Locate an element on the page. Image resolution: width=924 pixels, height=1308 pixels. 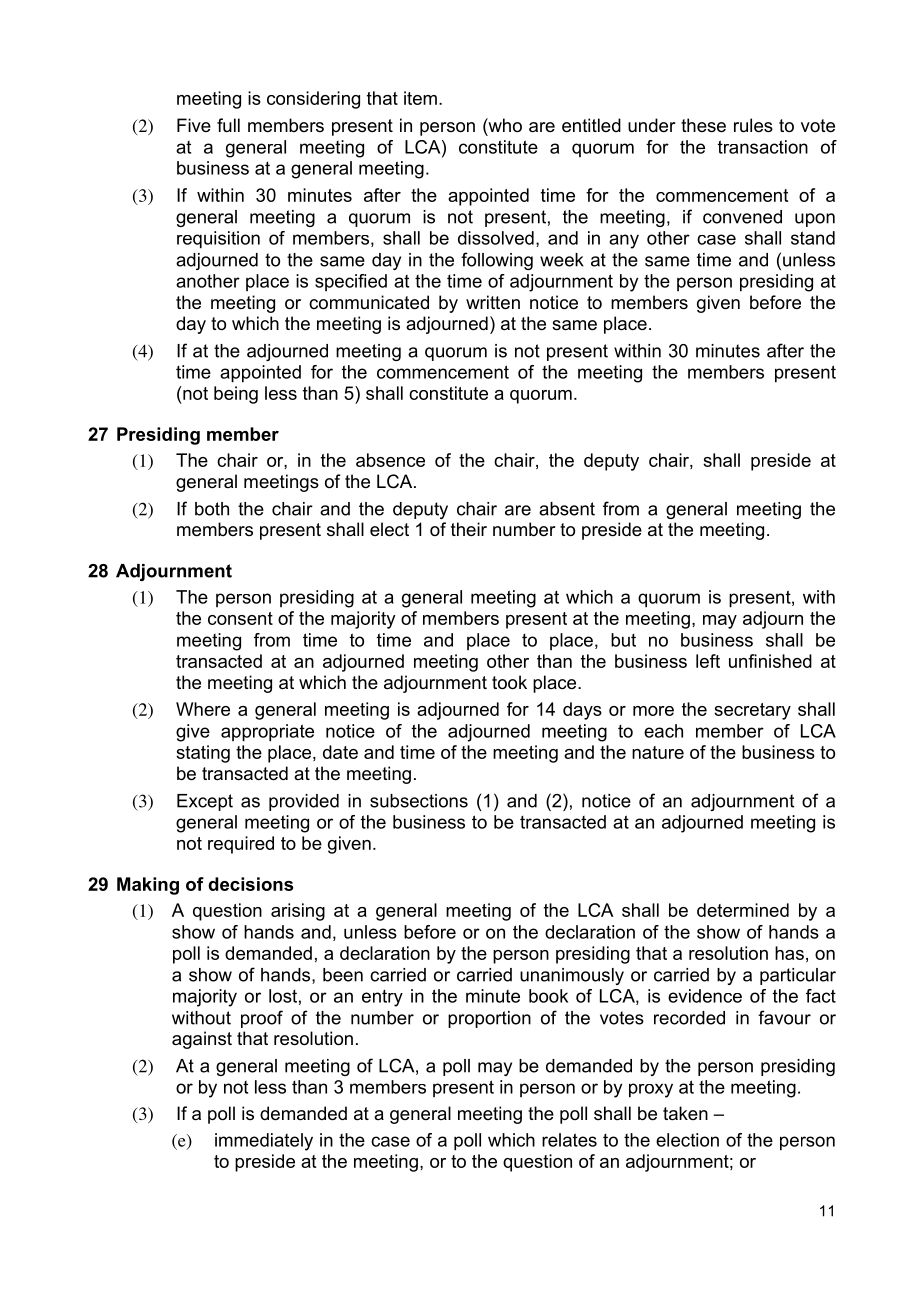
required is located at coordinates (241, 845).
